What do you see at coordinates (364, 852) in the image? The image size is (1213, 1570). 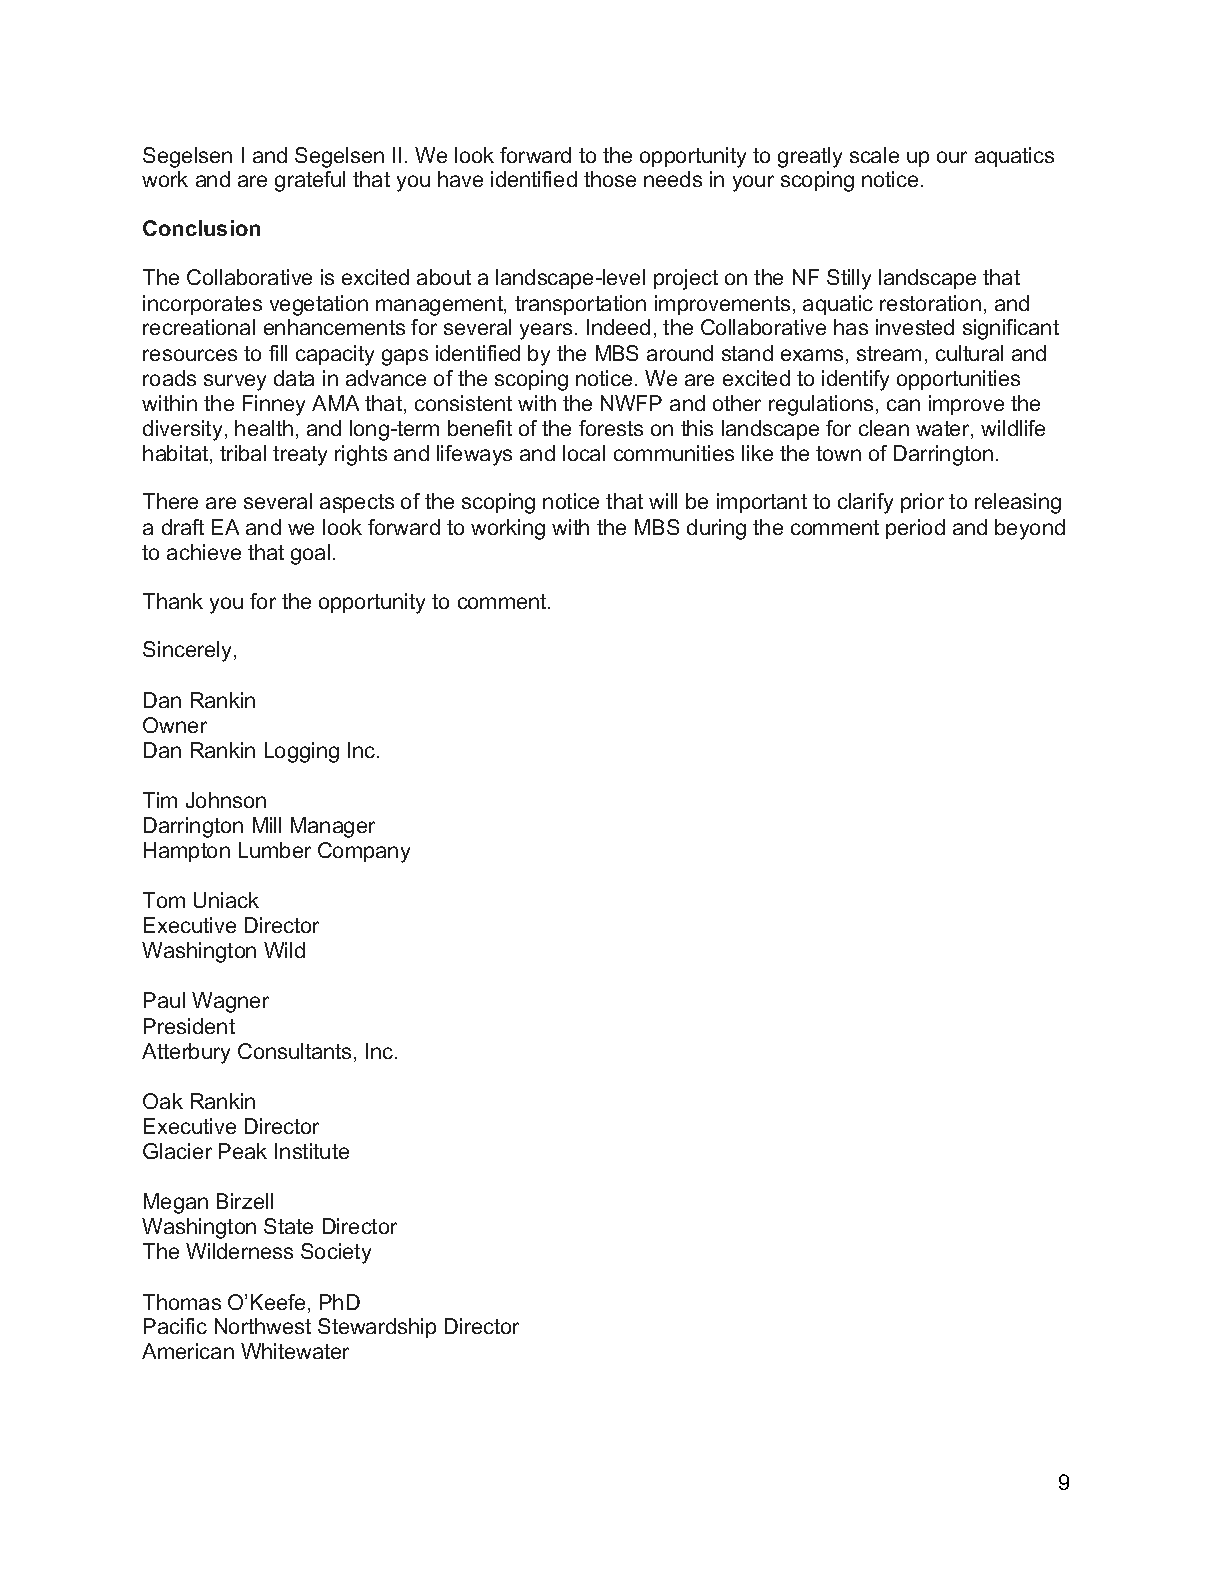 I see `Company` at bounding box center [364, 852].
